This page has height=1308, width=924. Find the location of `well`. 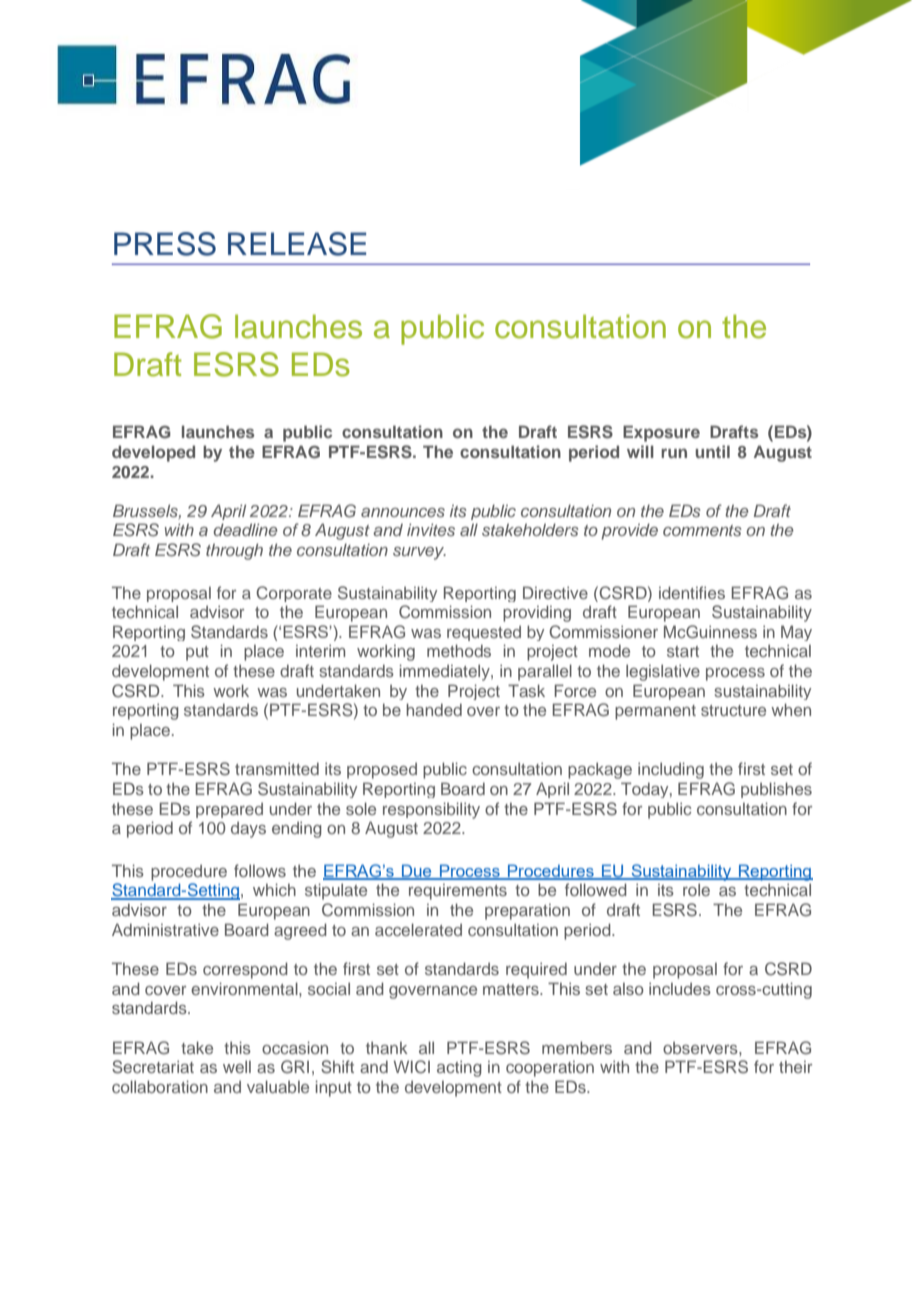

well is located at coordinates (237, 1066).
